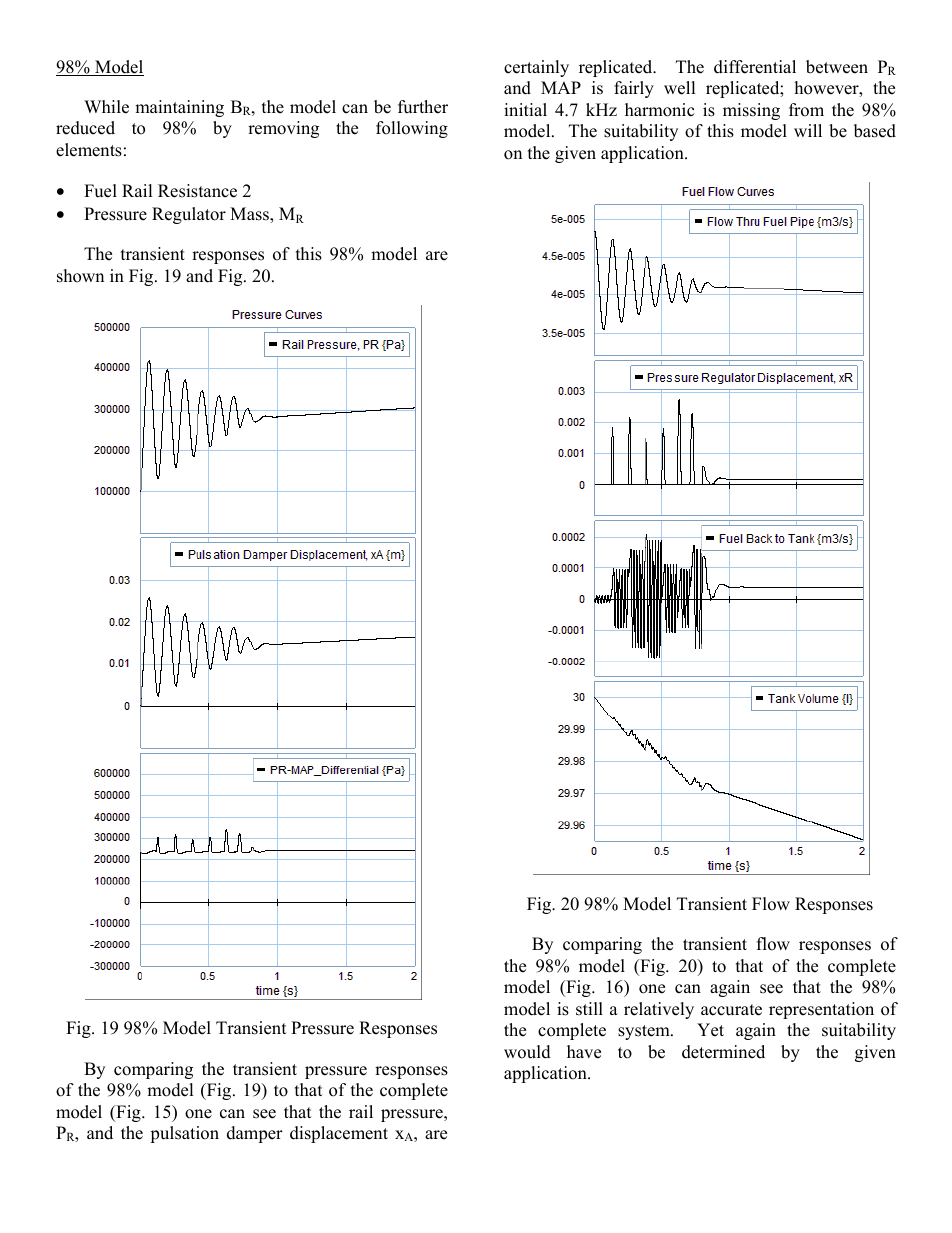  I want to click on will, so click(808, 130).
